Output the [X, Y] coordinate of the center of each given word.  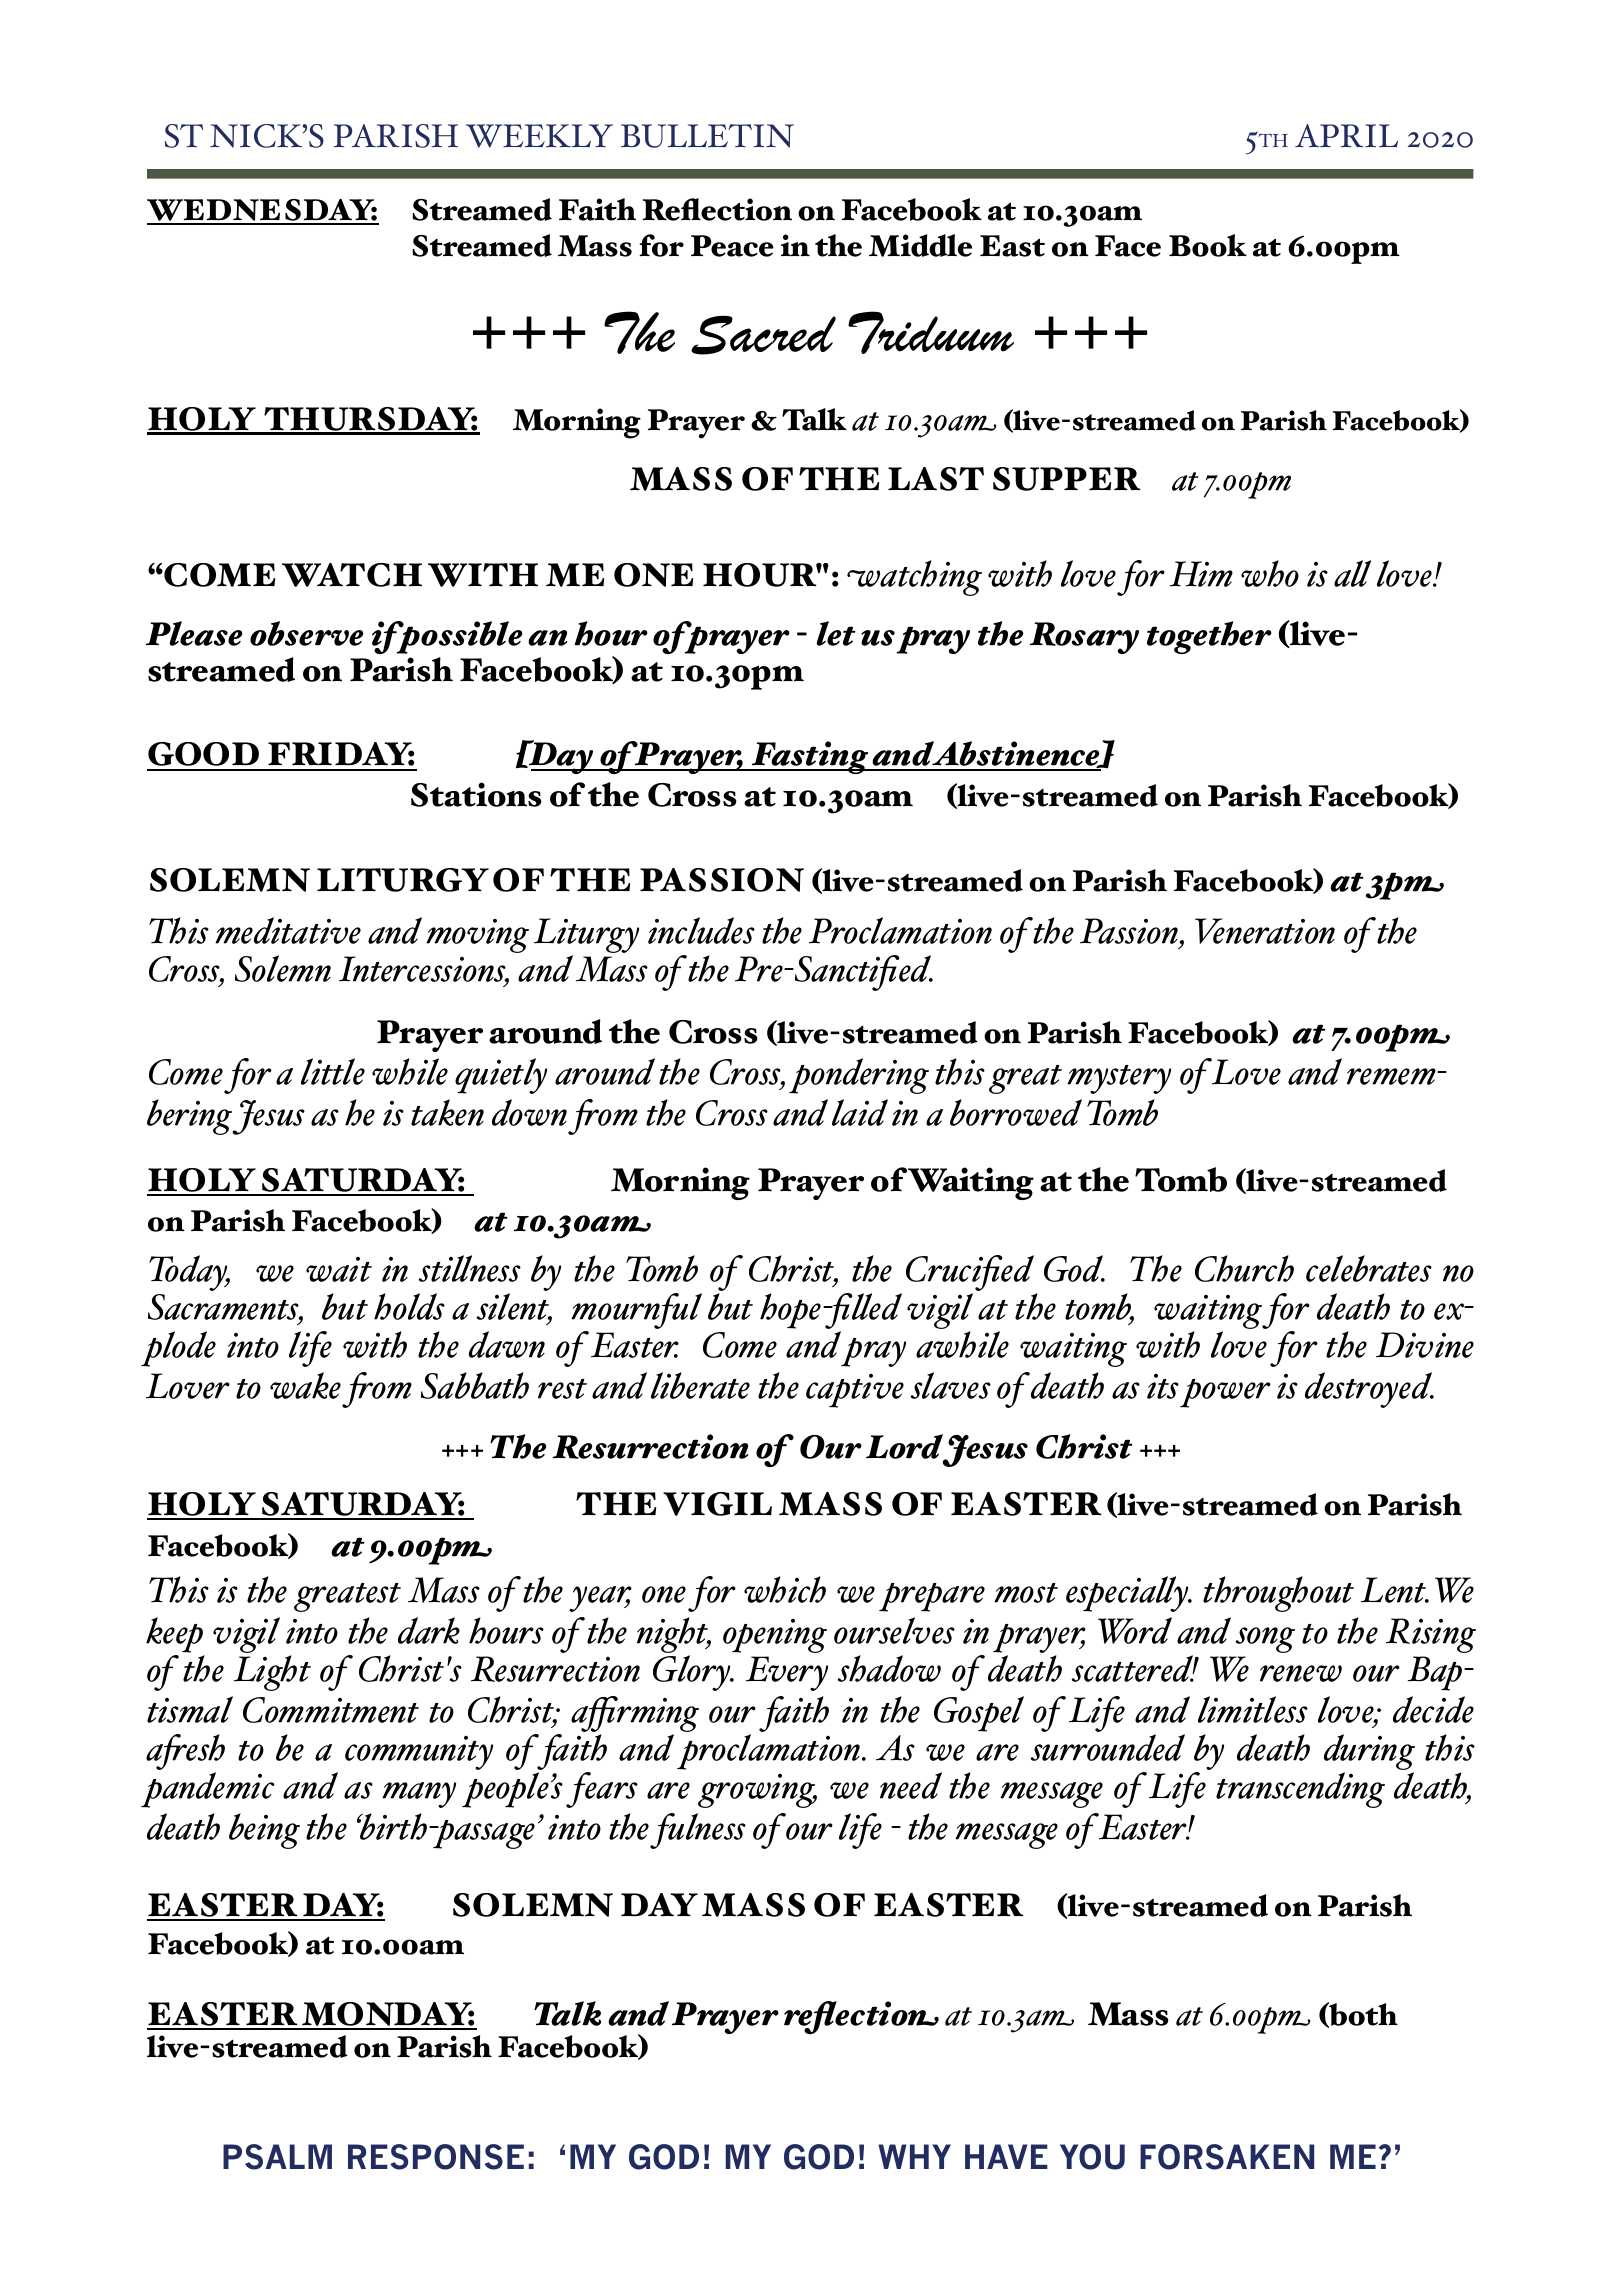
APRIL [1346, 135]
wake [305, 1385]
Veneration [1265, 931]
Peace [732, 246]
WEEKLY [539, 136]
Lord [905, 1447]
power [1225, 1393]
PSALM [277, 2157]
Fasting [810, 757]
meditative [288, 930]
